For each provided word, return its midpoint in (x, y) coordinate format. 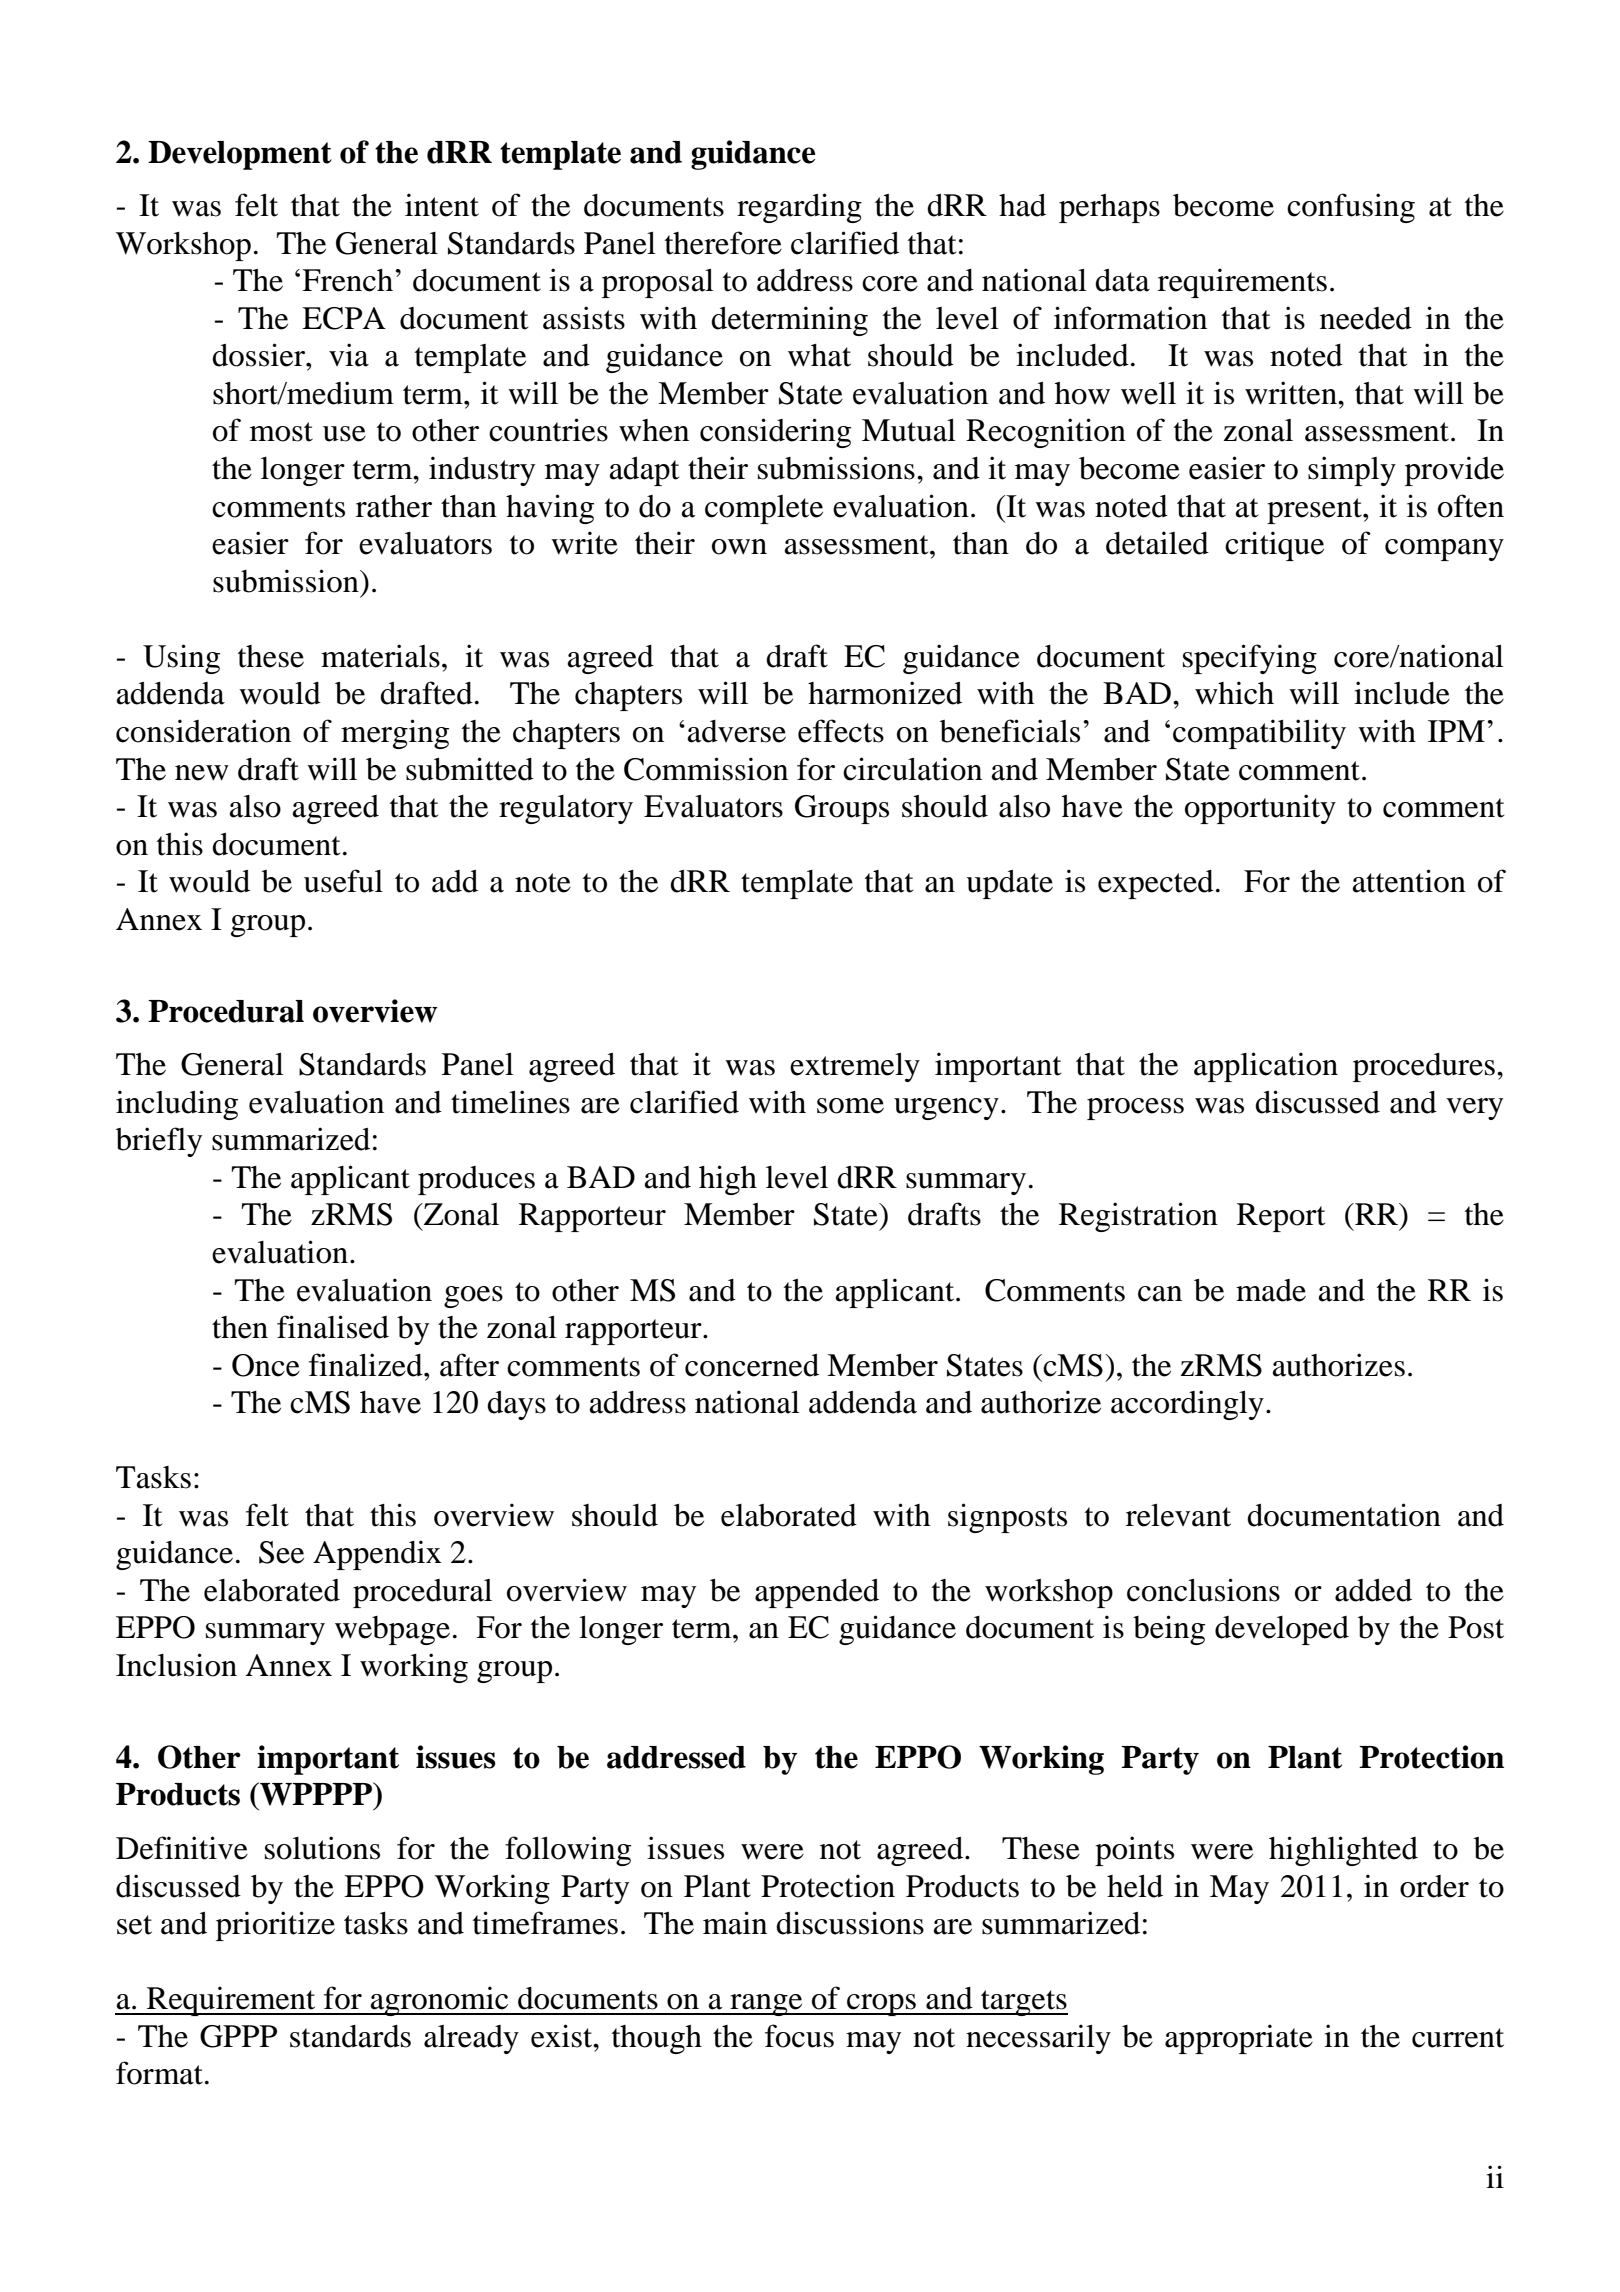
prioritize (275, 1926)
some (850, 1106)
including (177, 1105)
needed (1366, 318)
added (1373, 1590)
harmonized (885, 693)
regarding (799, 208)
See (281, 1552)
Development (240, 155)
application (1266, 1067)
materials (380, 656)
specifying (1250, 659)
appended (817, 1593)
